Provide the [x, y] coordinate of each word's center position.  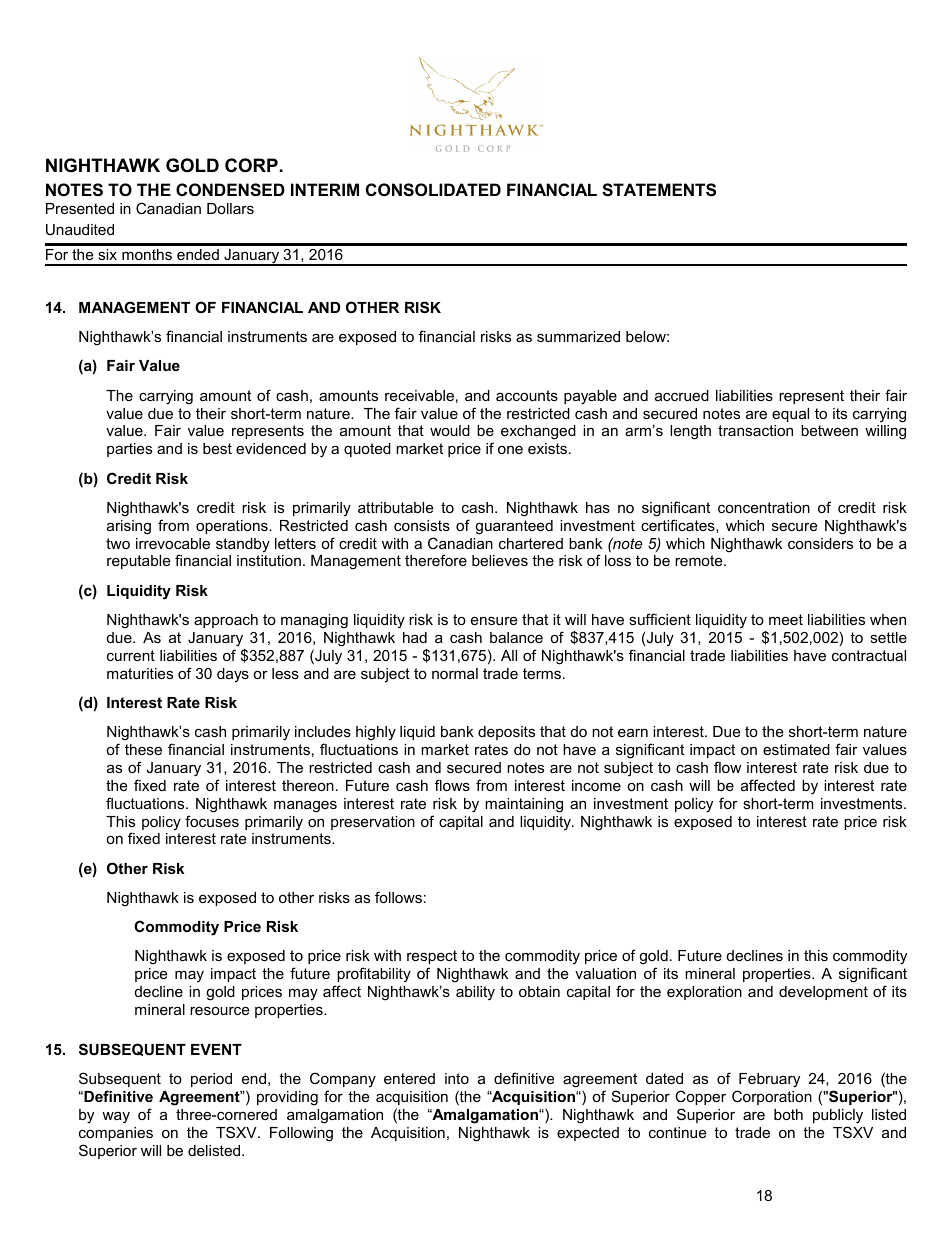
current [131, 655]
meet [786, 619]
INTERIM [325, 189]
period [211, 1080]
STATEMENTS [659, 190]
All [509, 655]
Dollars [230, 208]
